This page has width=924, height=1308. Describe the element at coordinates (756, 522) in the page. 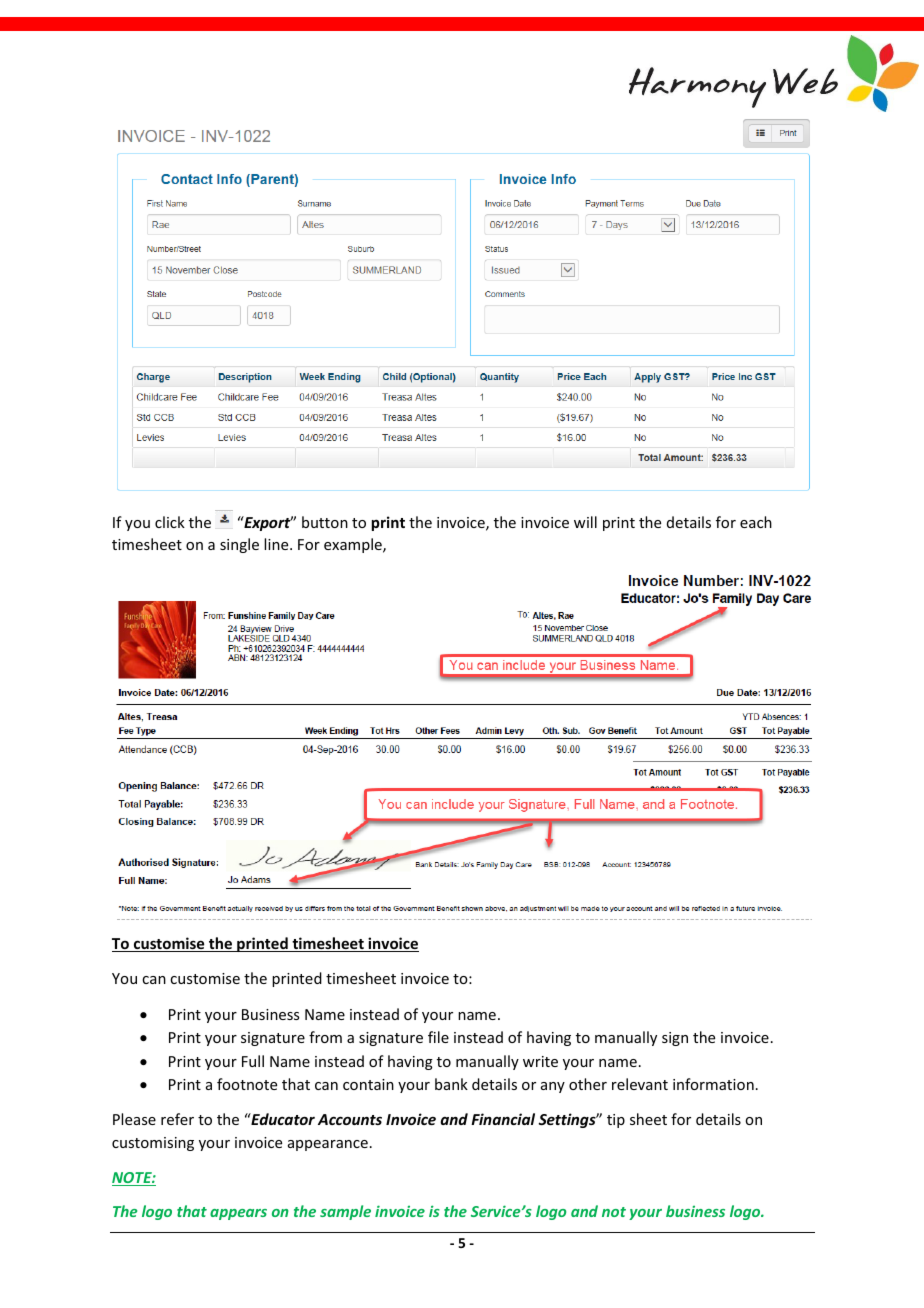

I see `each` at that location.
